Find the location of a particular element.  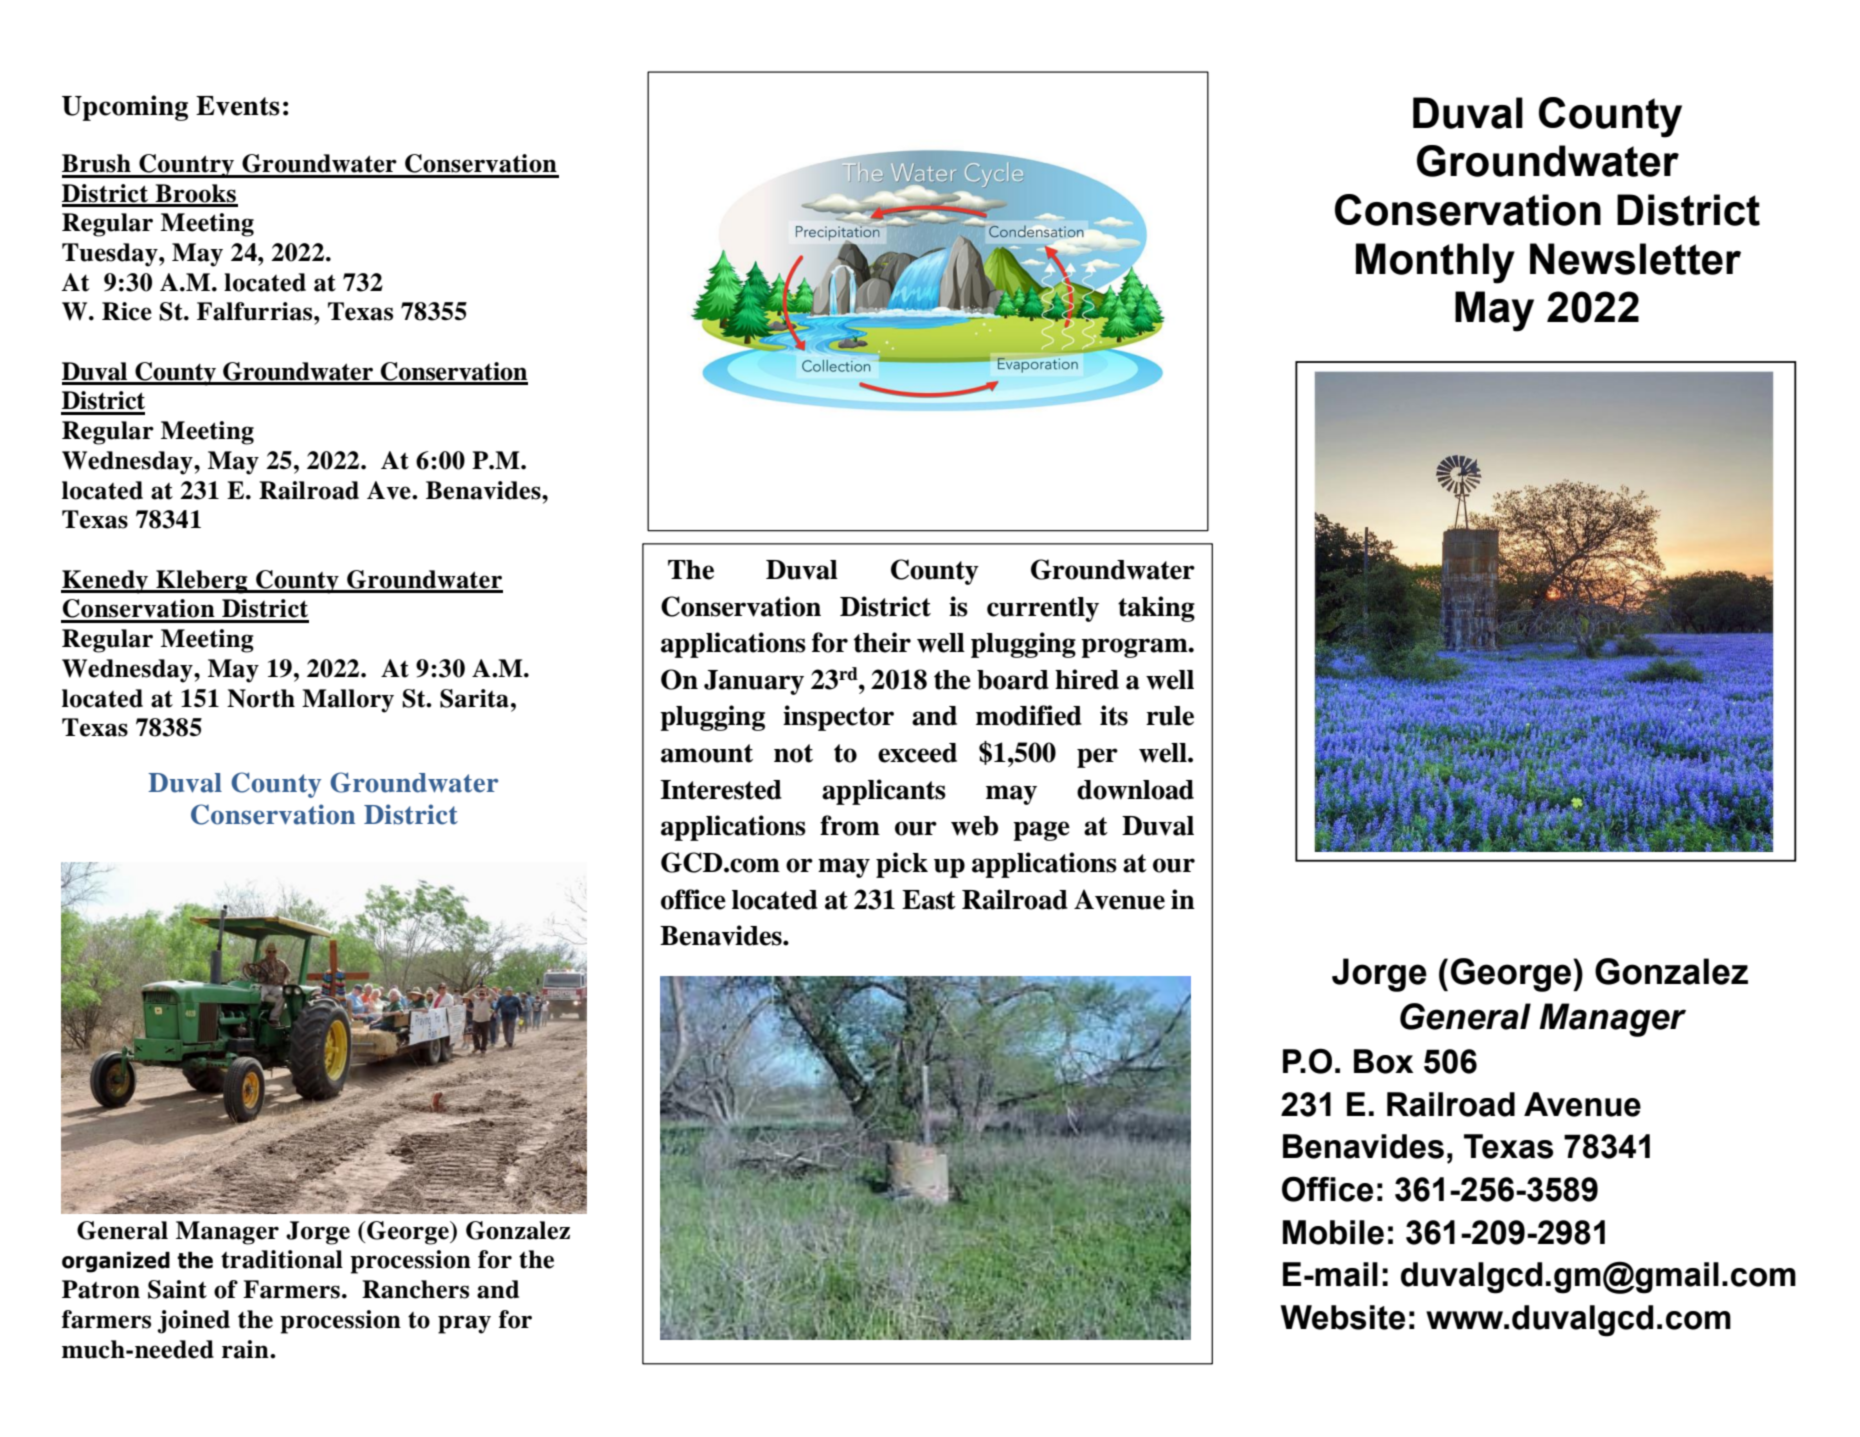

Box is located at coordinates (1383, 1061).
